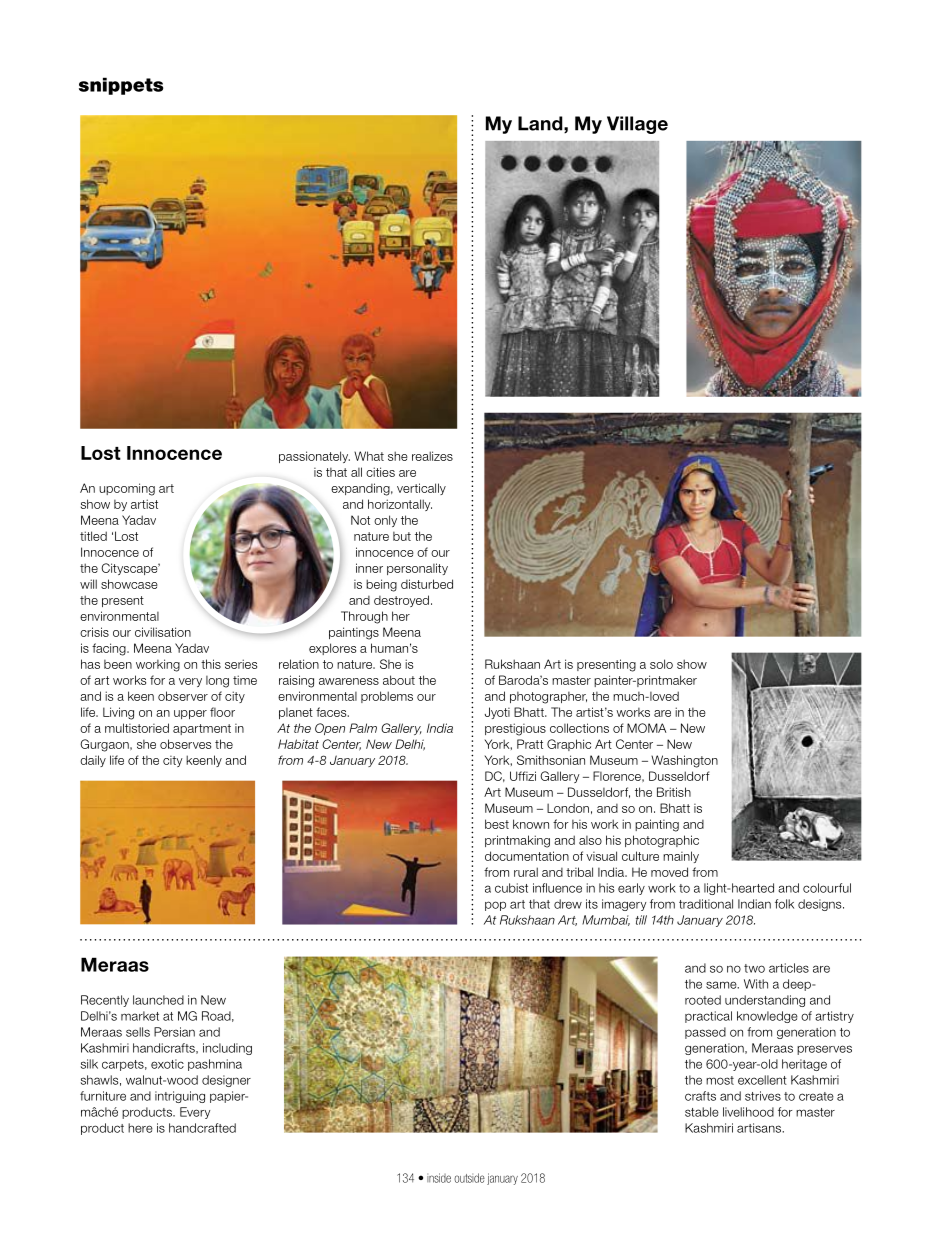  What do you see at coordinates (401, 601) in the screenshot?
I see `destroyed` at bounding box center [401, 601].
